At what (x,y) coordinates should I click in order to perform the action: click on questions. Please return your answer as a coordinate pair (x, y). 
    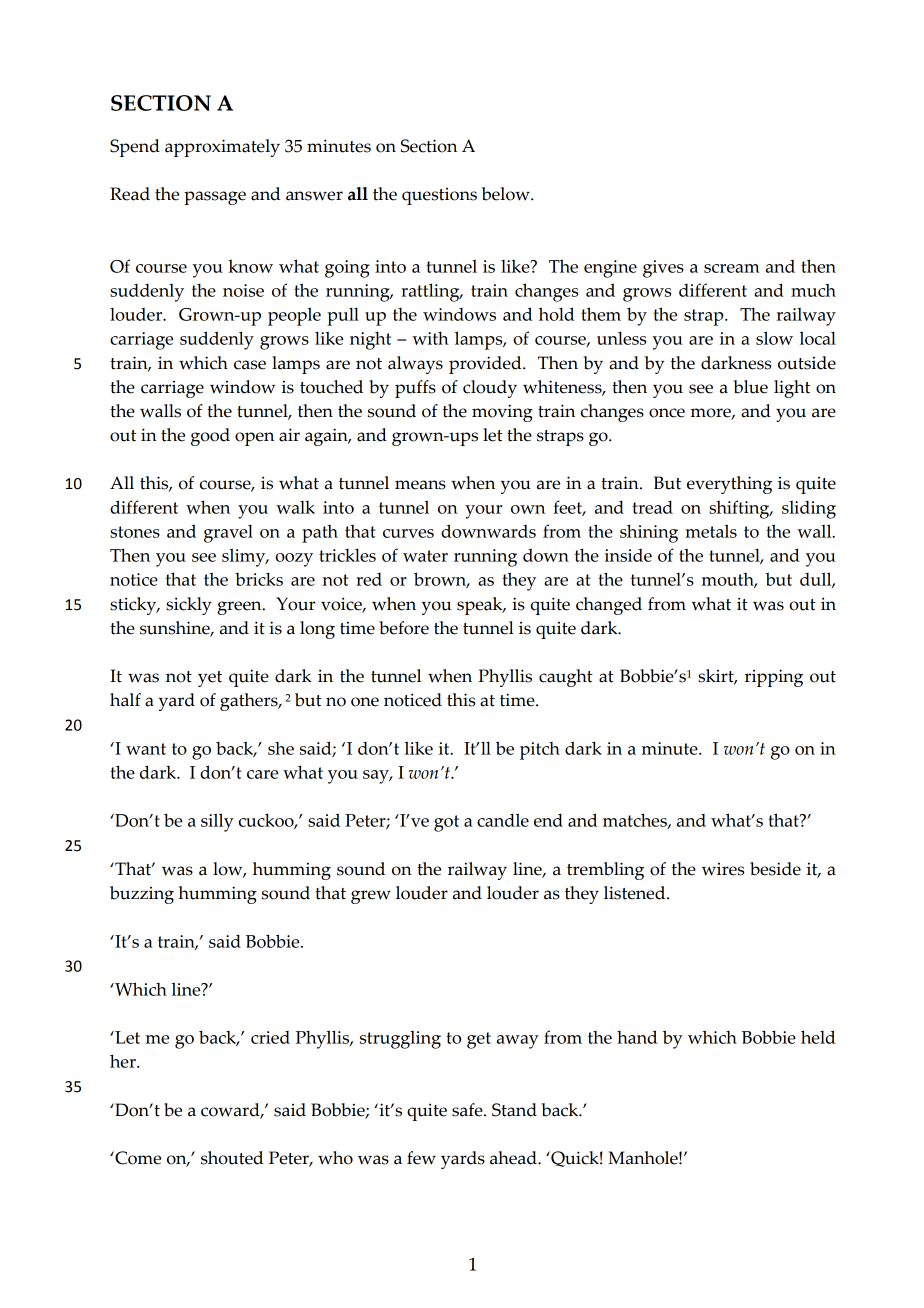
    Looking at the image, I should click on (439, 196).
